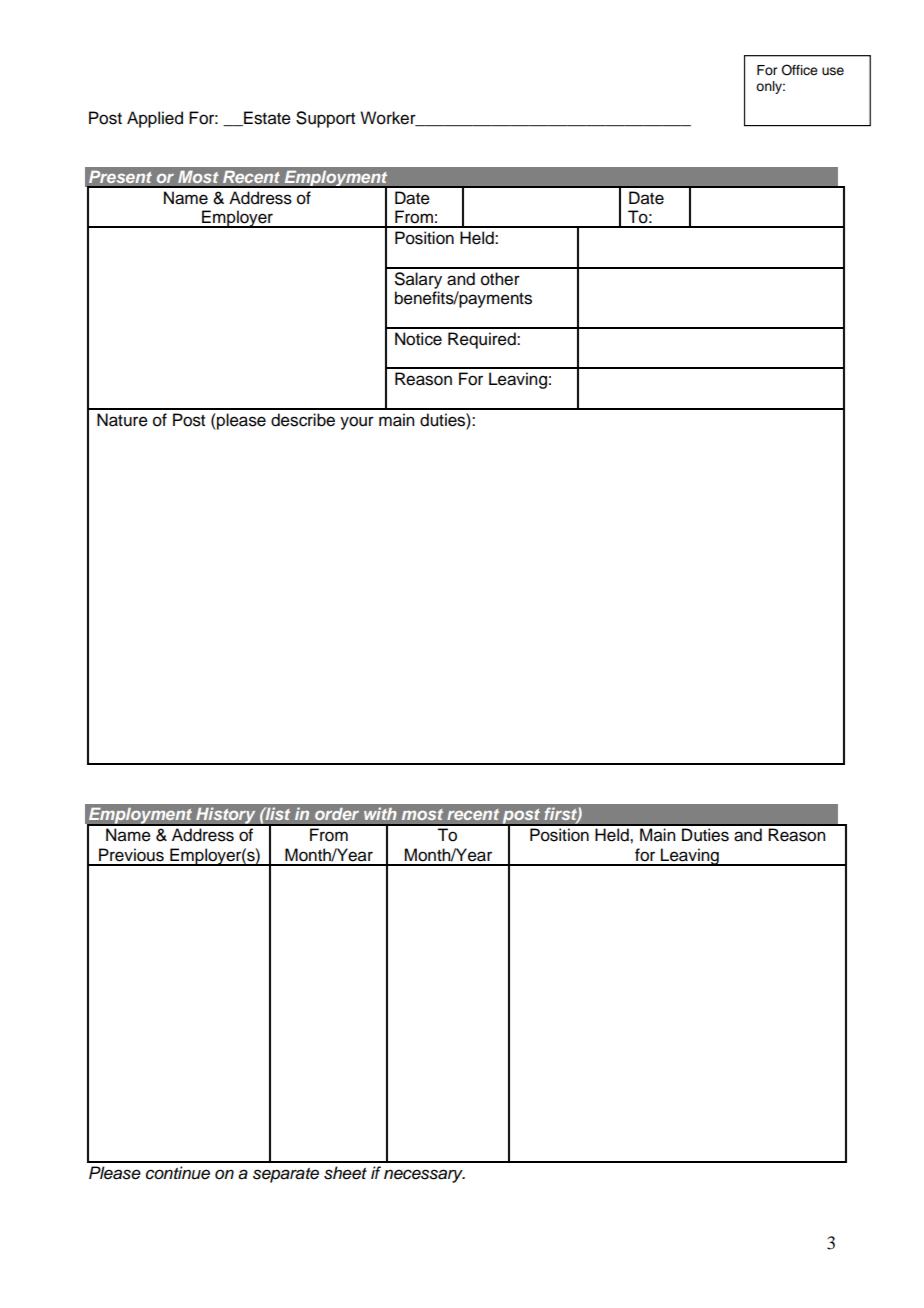 This page has width=924, height=1308. I want to click on Office, so click(799, 70).
